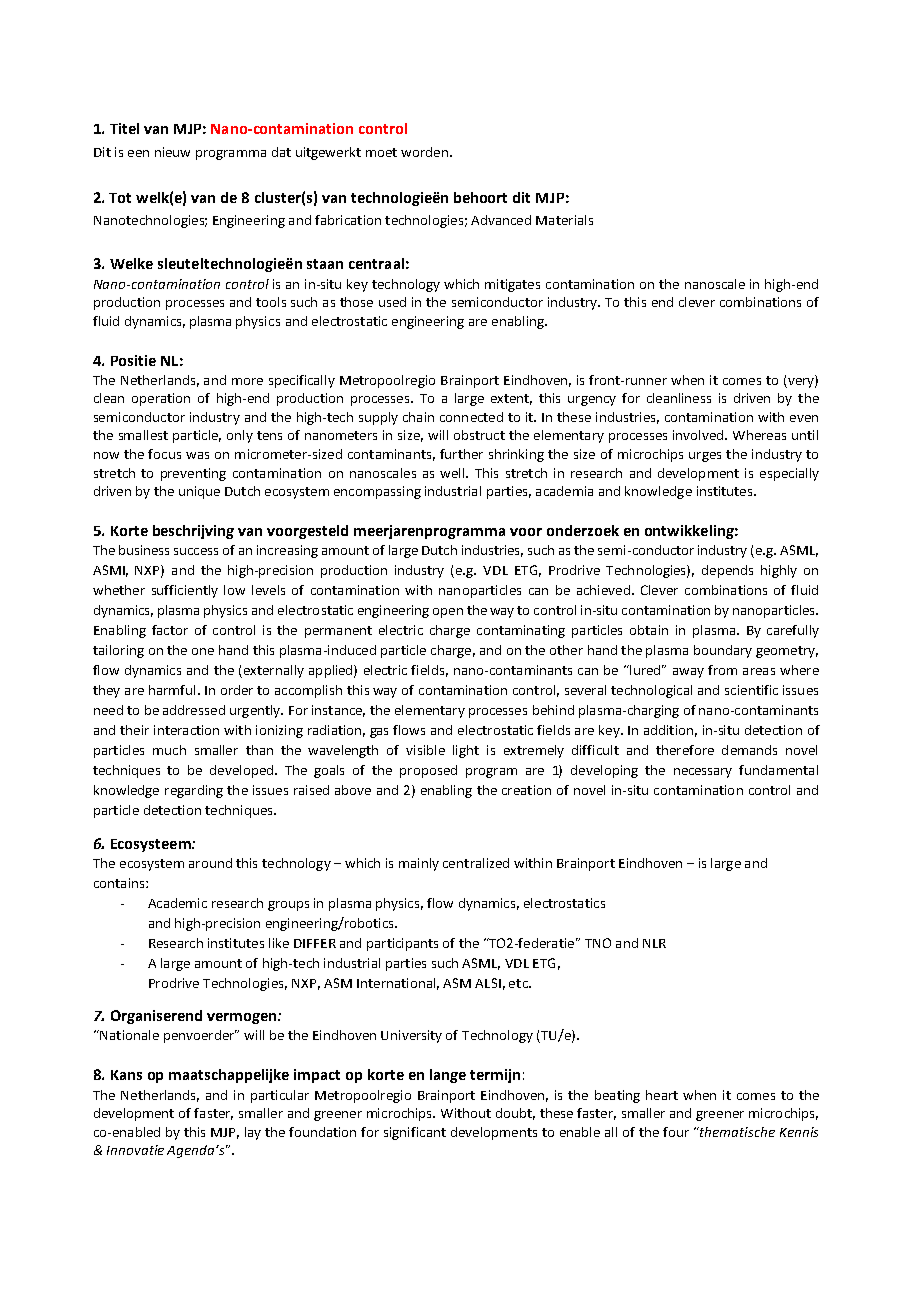  Describe the element at coordinates (448, 613) in the image. I see `open` at that location.
